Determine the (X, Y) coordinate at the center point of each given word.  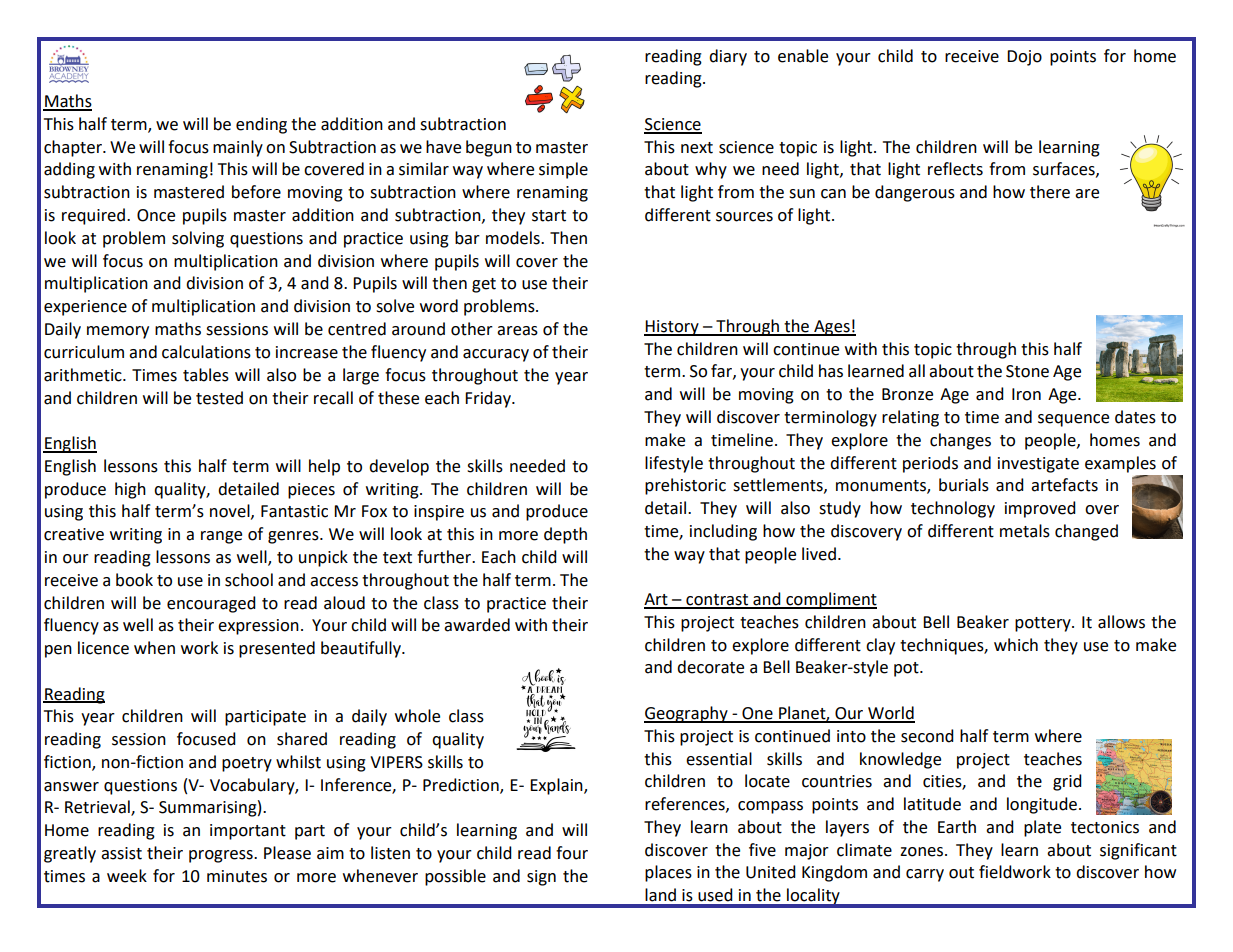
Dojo (1024, 58)
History (672, 328)
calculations (206, 352)
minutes (237, 876)
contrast (717, 601)
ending (261, 125)
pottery (1044, 624)
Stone (1027, 371)
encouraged (211, 604)
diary (728, 57)
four (572, 853)
